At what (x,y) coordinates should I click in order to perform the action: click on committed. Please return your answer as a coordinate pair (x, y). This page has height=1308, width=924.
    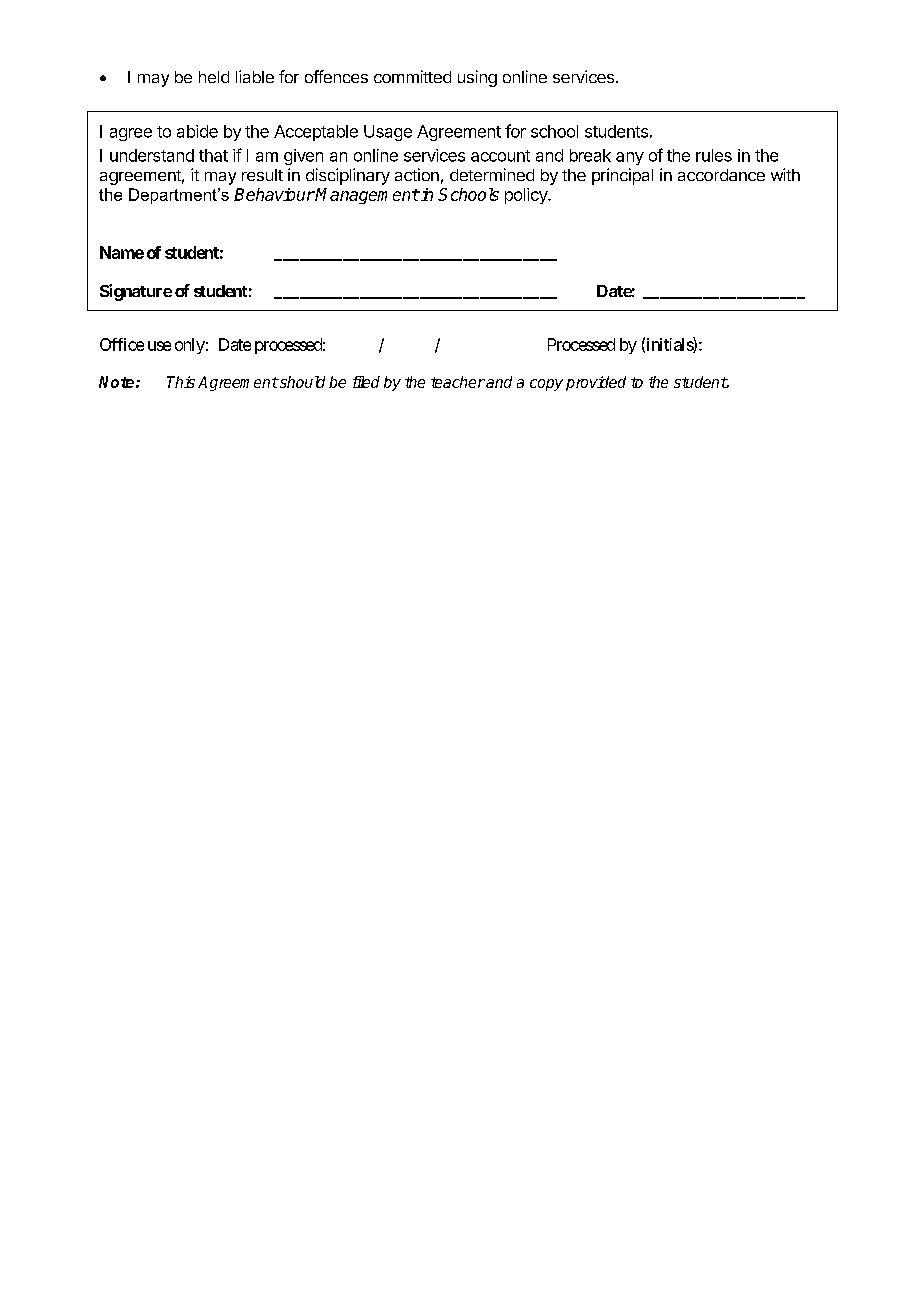
    Looking at the image, I should click on (412, 76).
